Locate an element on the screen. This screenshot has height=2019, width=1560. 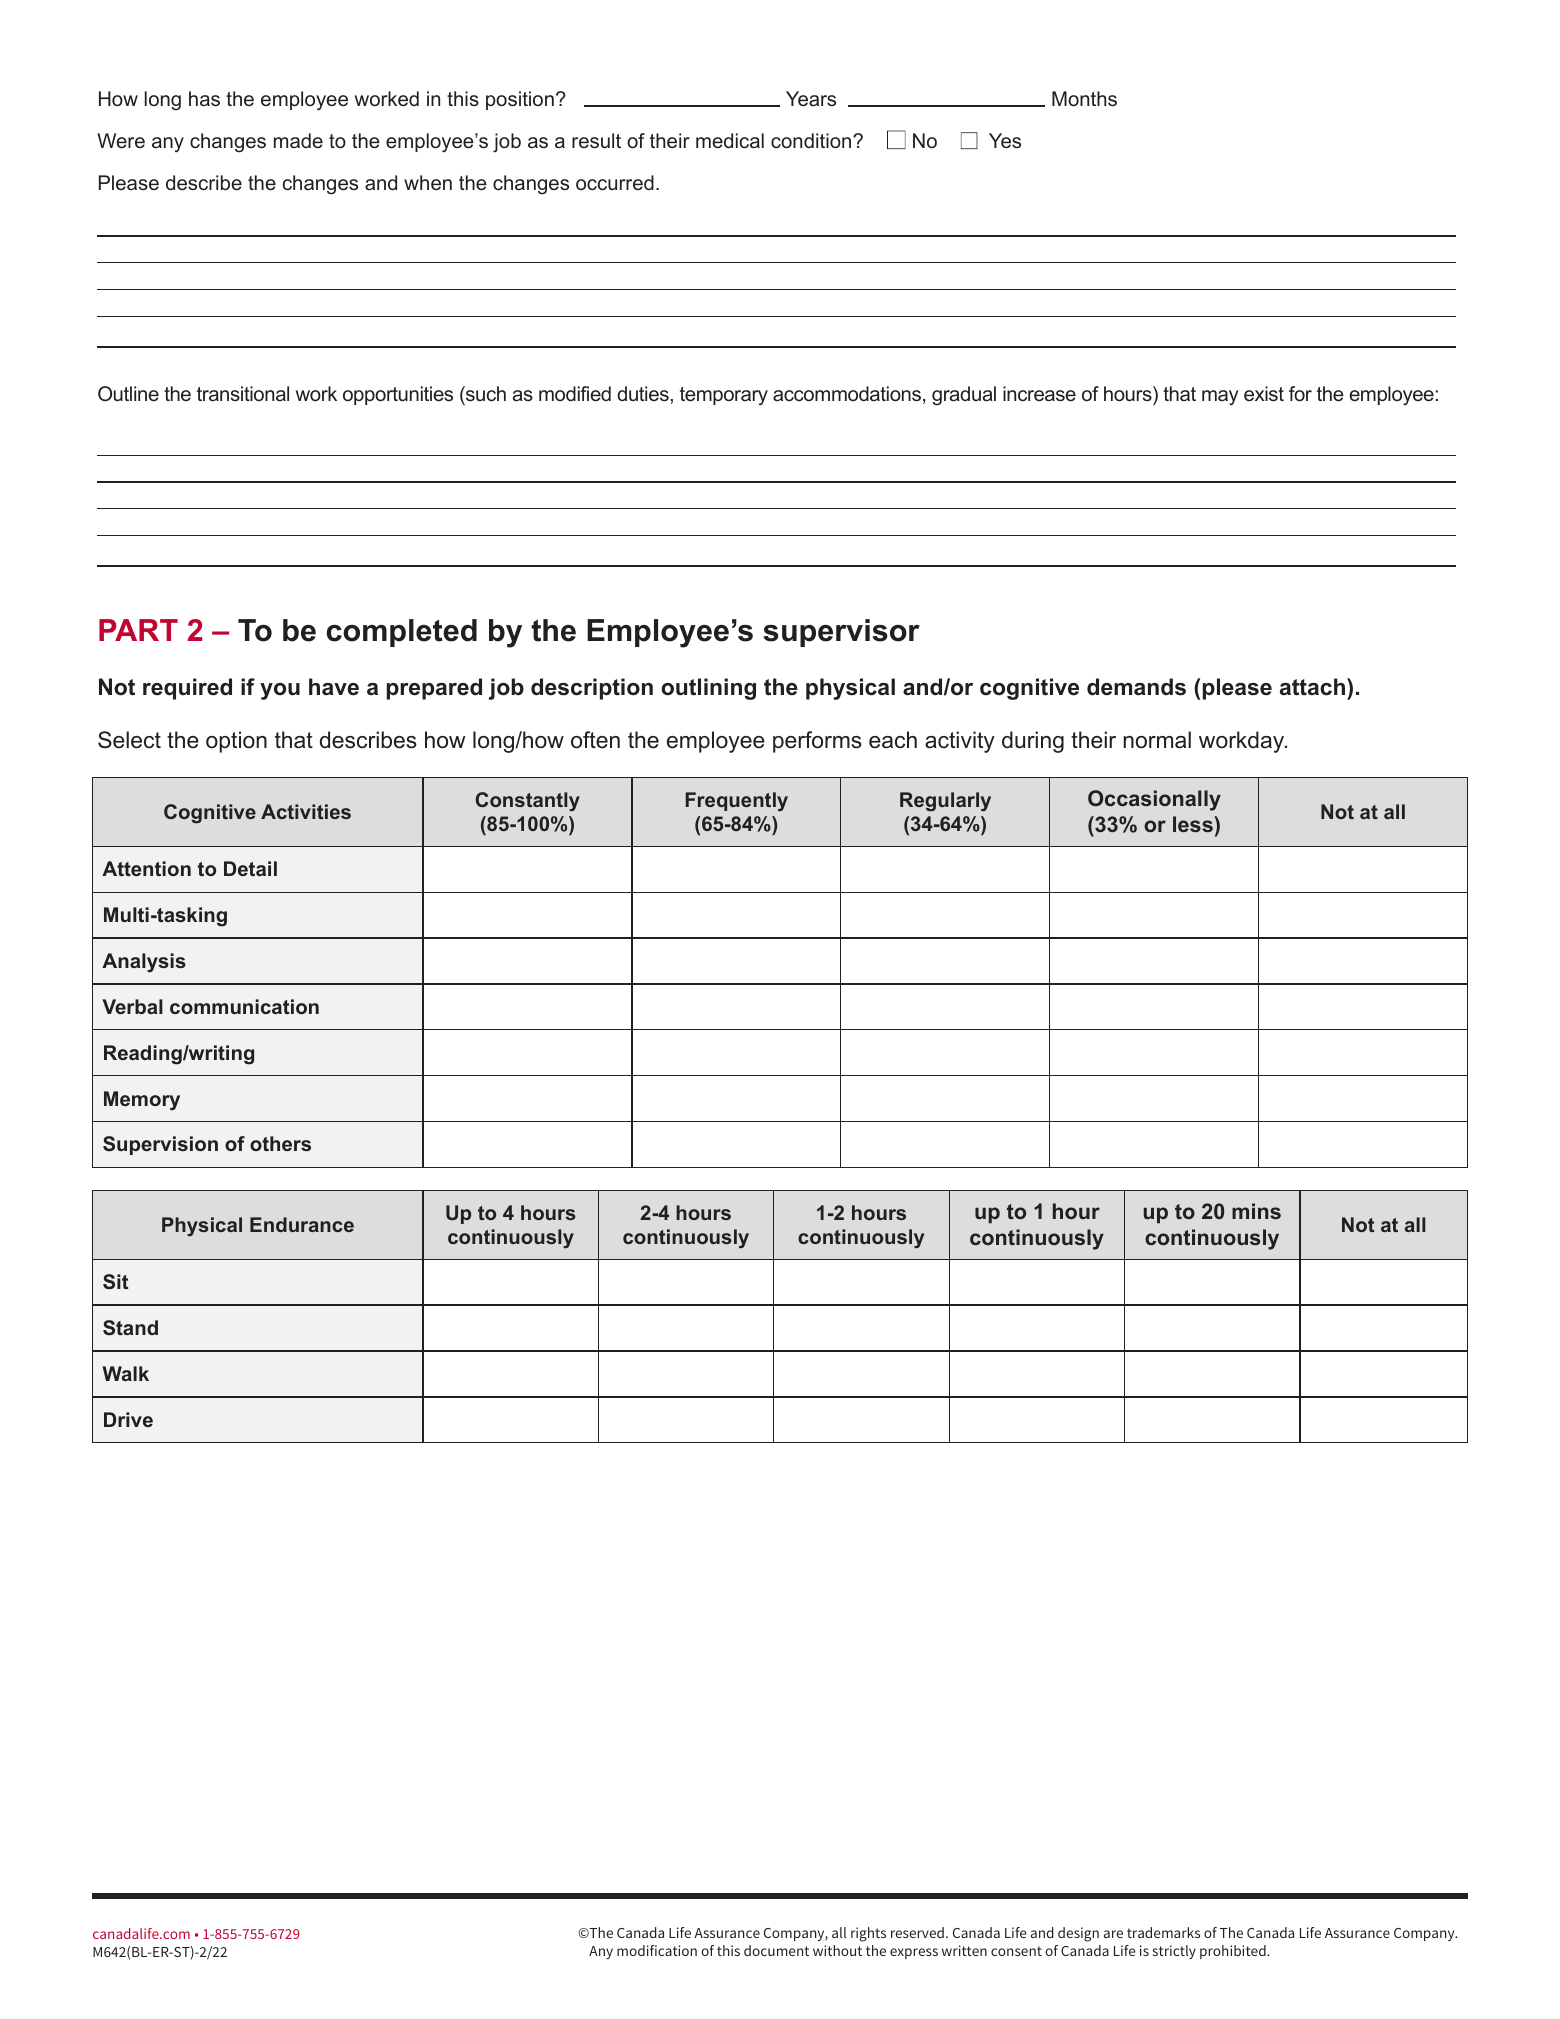
made is located at coordinates (298, 140).
